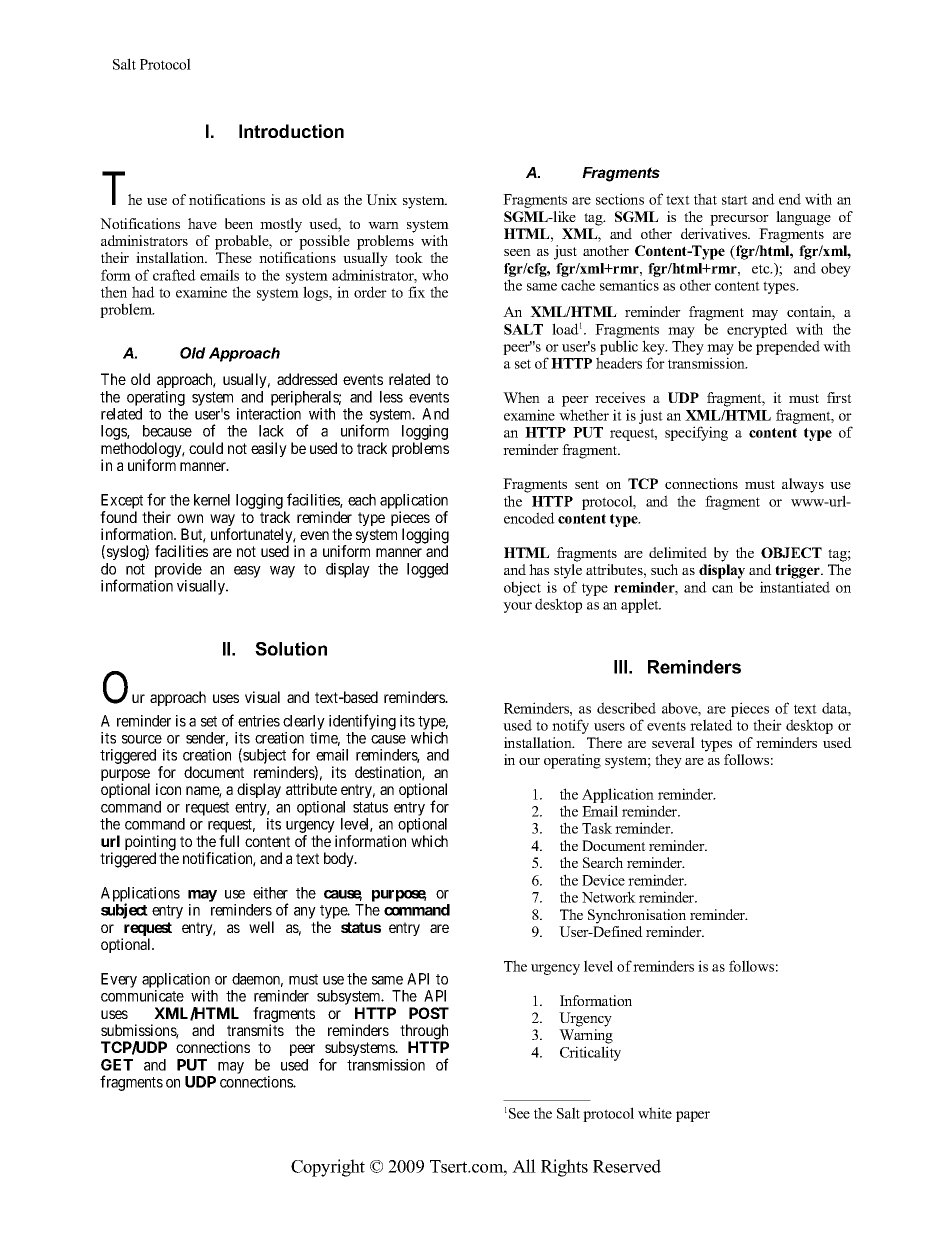 The image size is (952, 1233). What do you see at coordinates (117, 1065) in the image?
I see `GET` at bounding box center [117, 1065].
